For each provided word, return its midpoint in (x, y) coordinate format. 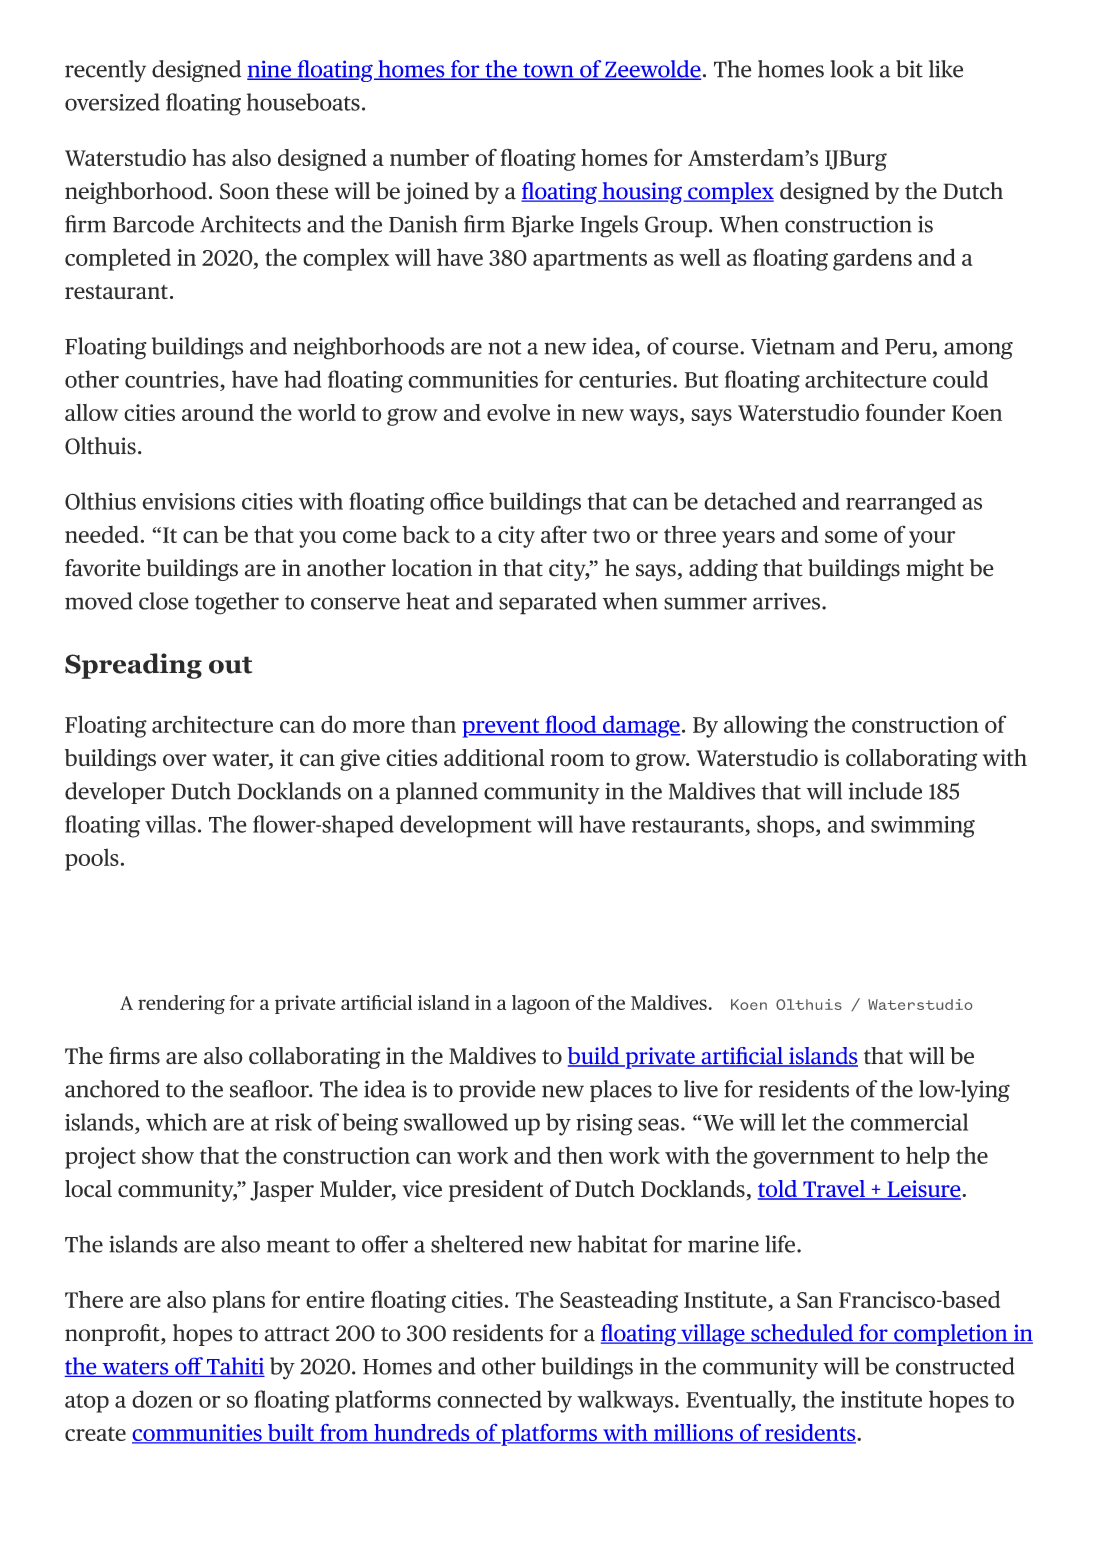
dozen (162, 1399)
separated (548, 603)
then (580, 1155)
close (164, 601)
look (852, 69)
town (548, 71)
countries (172, 379)
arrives (788, 601)
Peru (908, 347)
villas (170, 824)
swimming (923, 827)
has (209, 157)
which (176, 1122)
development (466, 826)
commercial (909, 1122)
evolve (518, 412)
